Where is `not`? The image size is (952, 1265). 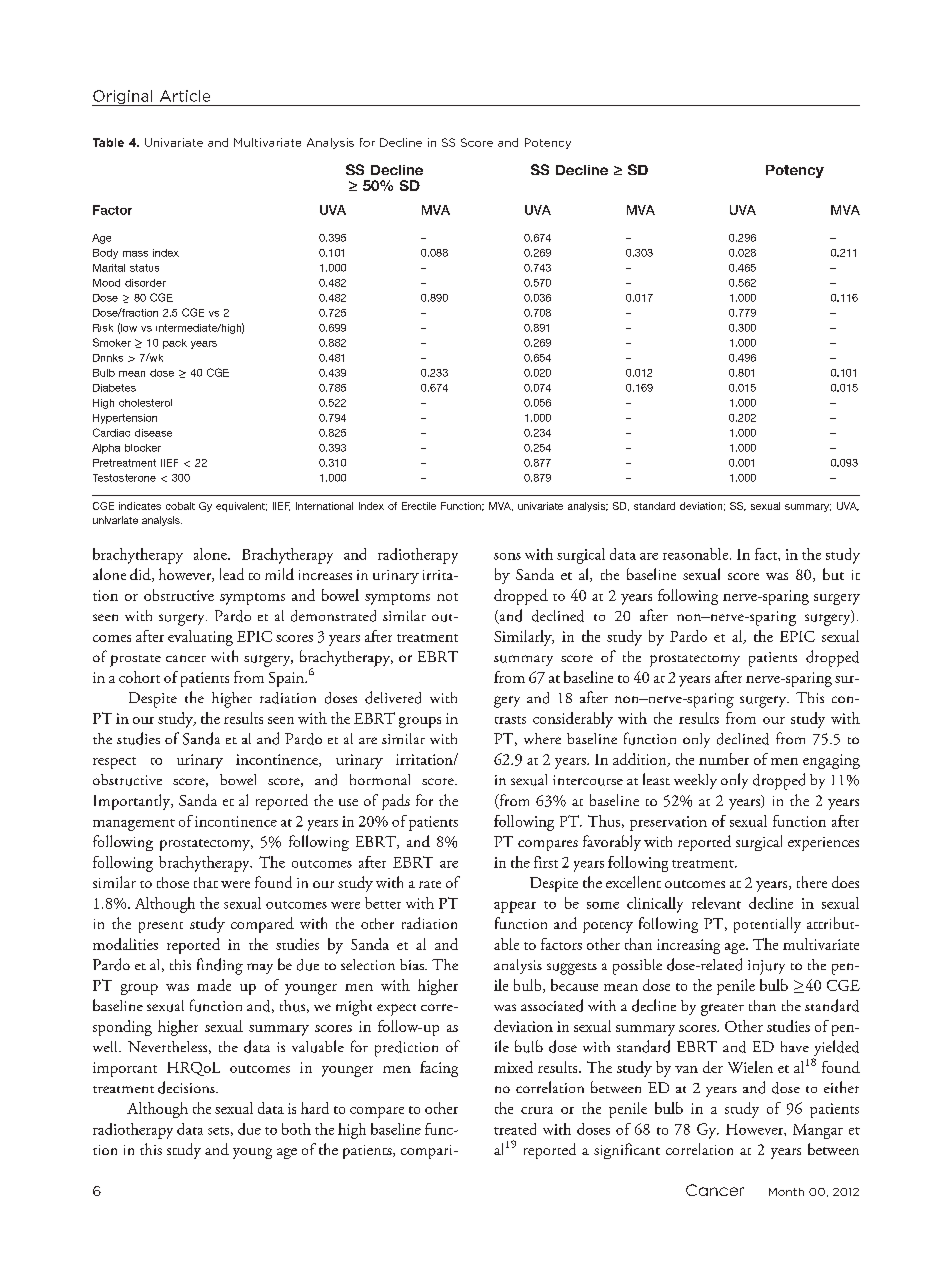 not is located at coordinates (447, 597).
